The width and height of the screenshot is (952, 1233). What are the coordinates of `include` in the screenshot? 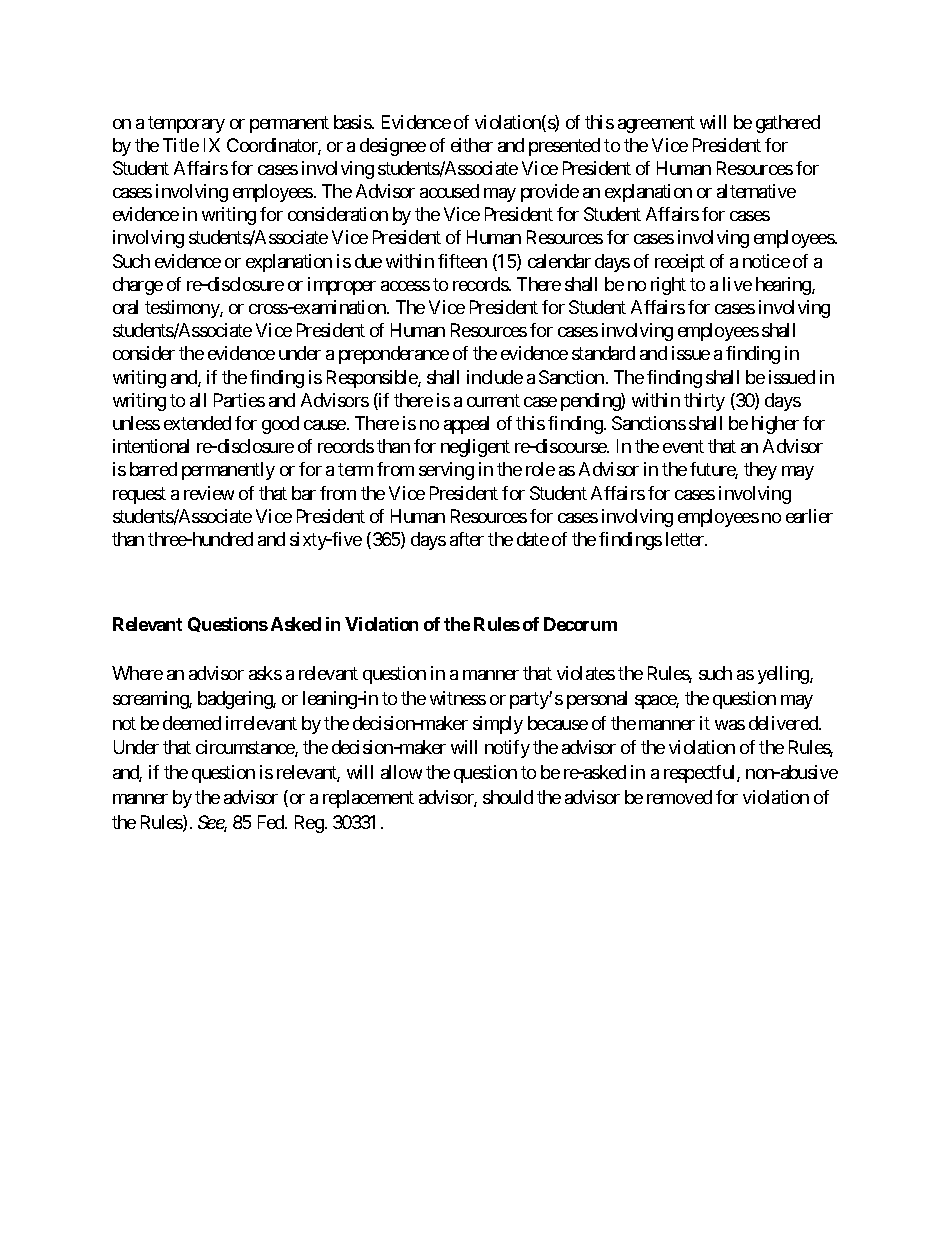 It's located at (495, 377).
